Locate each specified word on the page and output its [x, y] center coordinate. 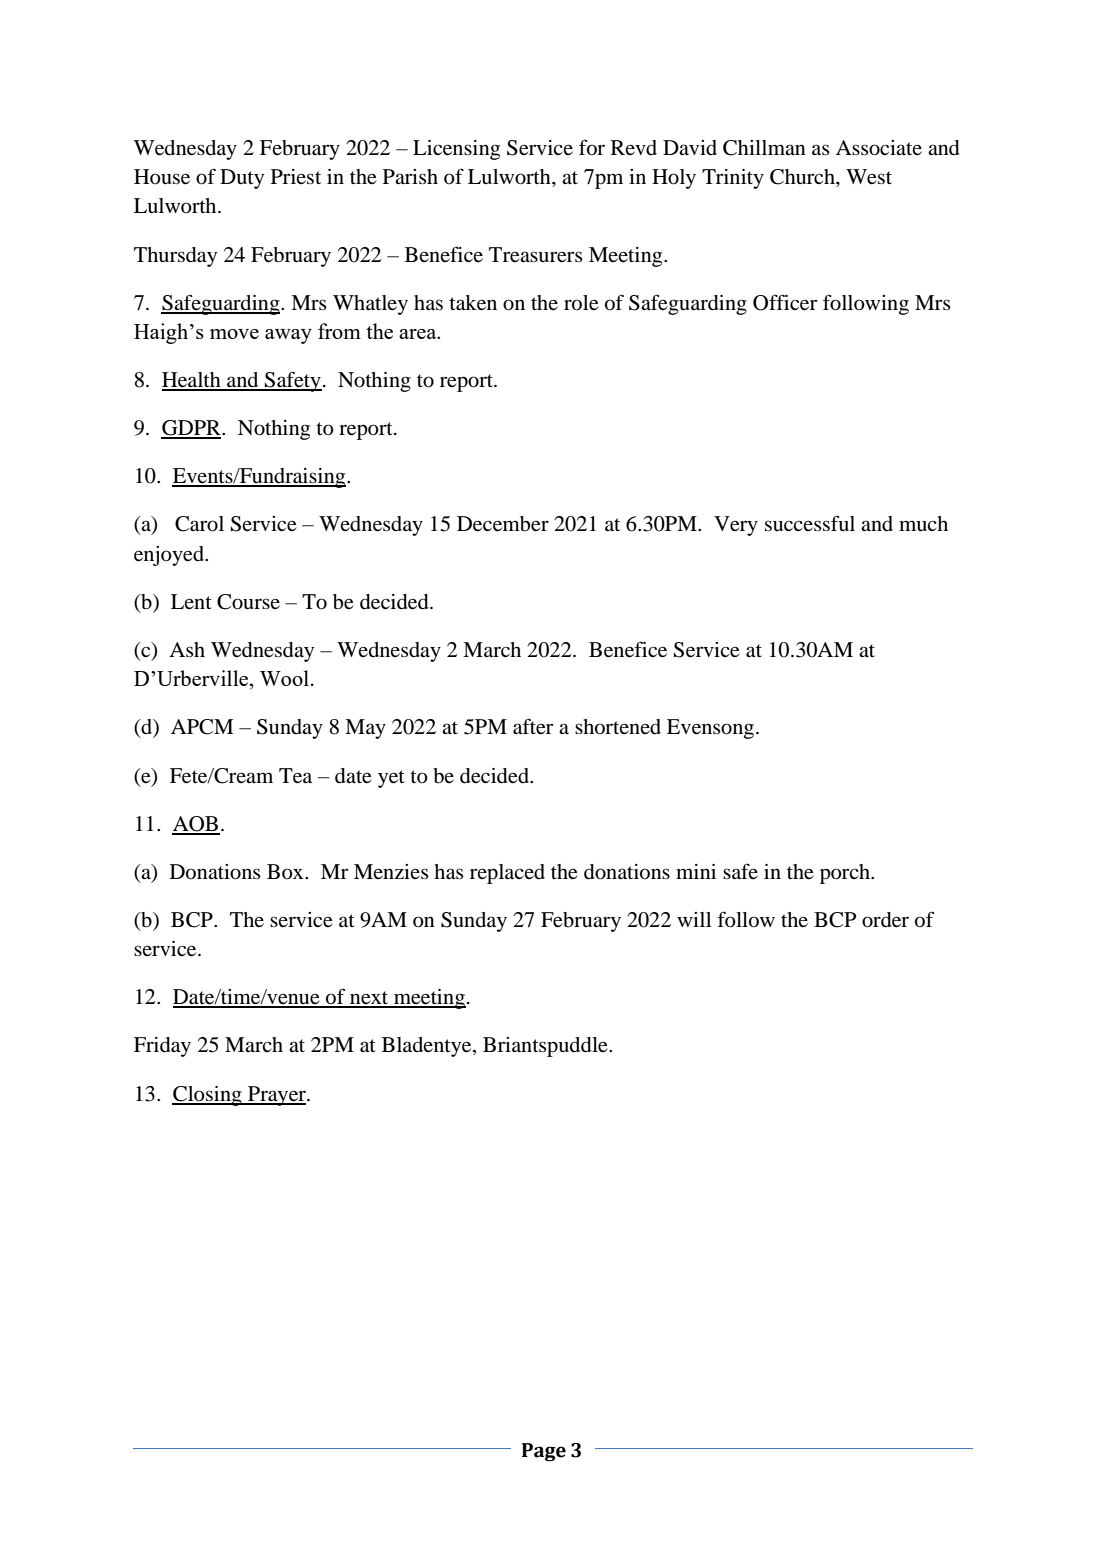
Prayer [277, 1096]
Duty [242, 179]
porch [846, 874]
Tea [295, 776]
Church [803, 177]
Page [544, 1452]
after [533, 726]
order [885, 920]
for [592, 147]
